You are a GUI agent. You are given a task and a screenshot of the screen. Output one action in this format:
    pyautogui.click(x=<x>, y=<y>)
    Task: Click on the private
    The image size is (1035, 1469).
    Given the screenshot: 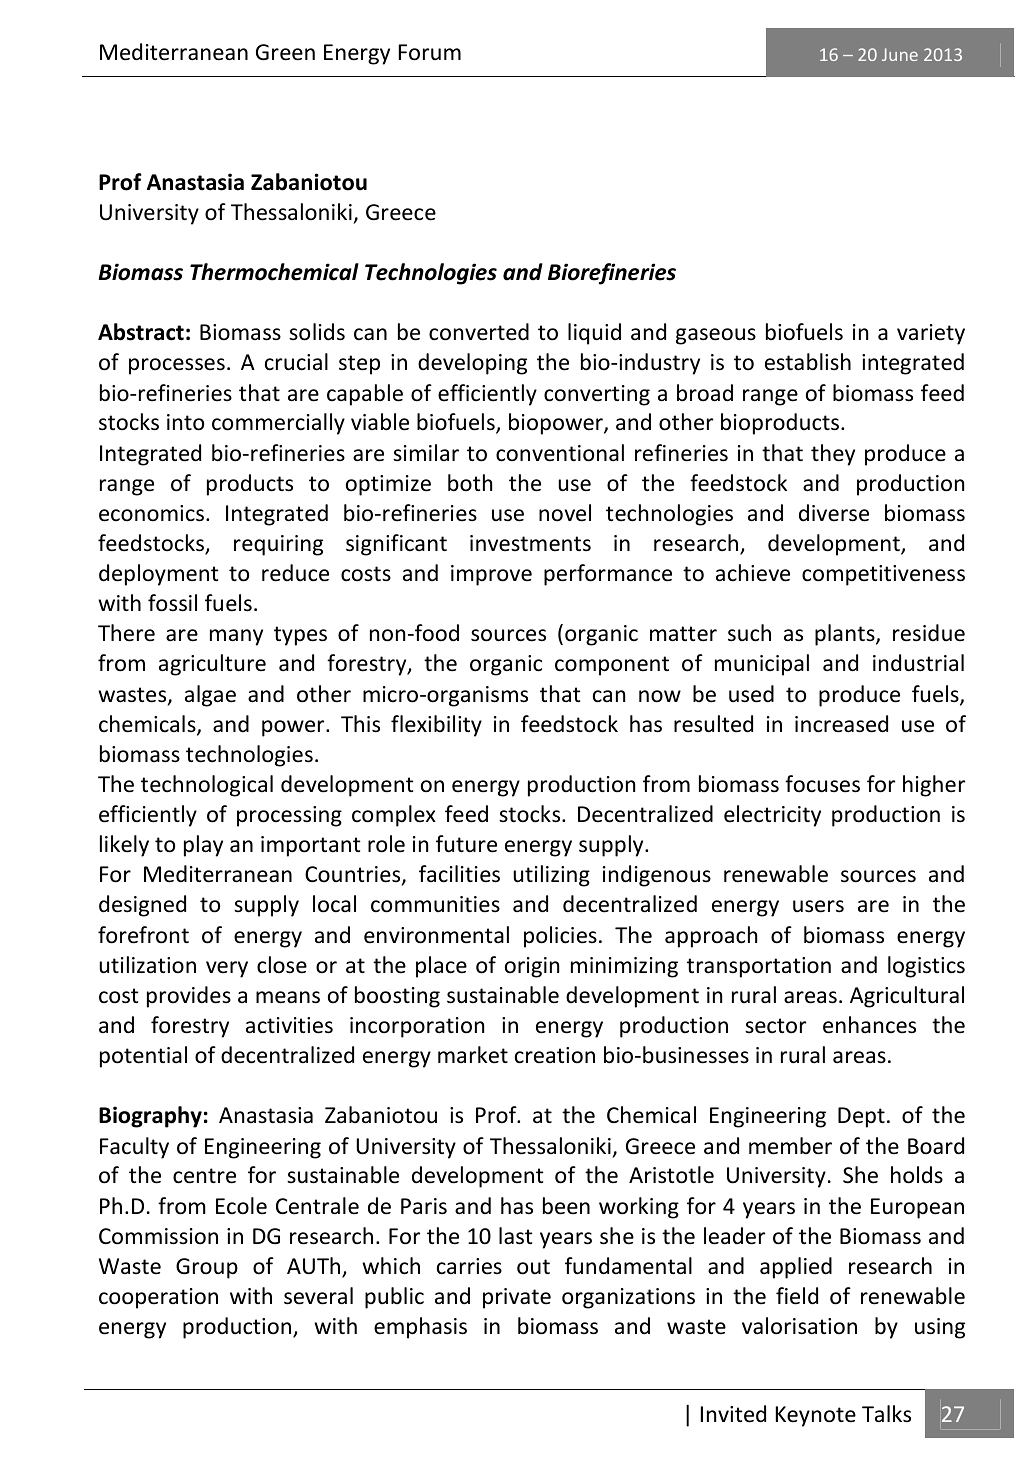 What is the action you would take?
    pyautogui.click(x=517, y=1298)
